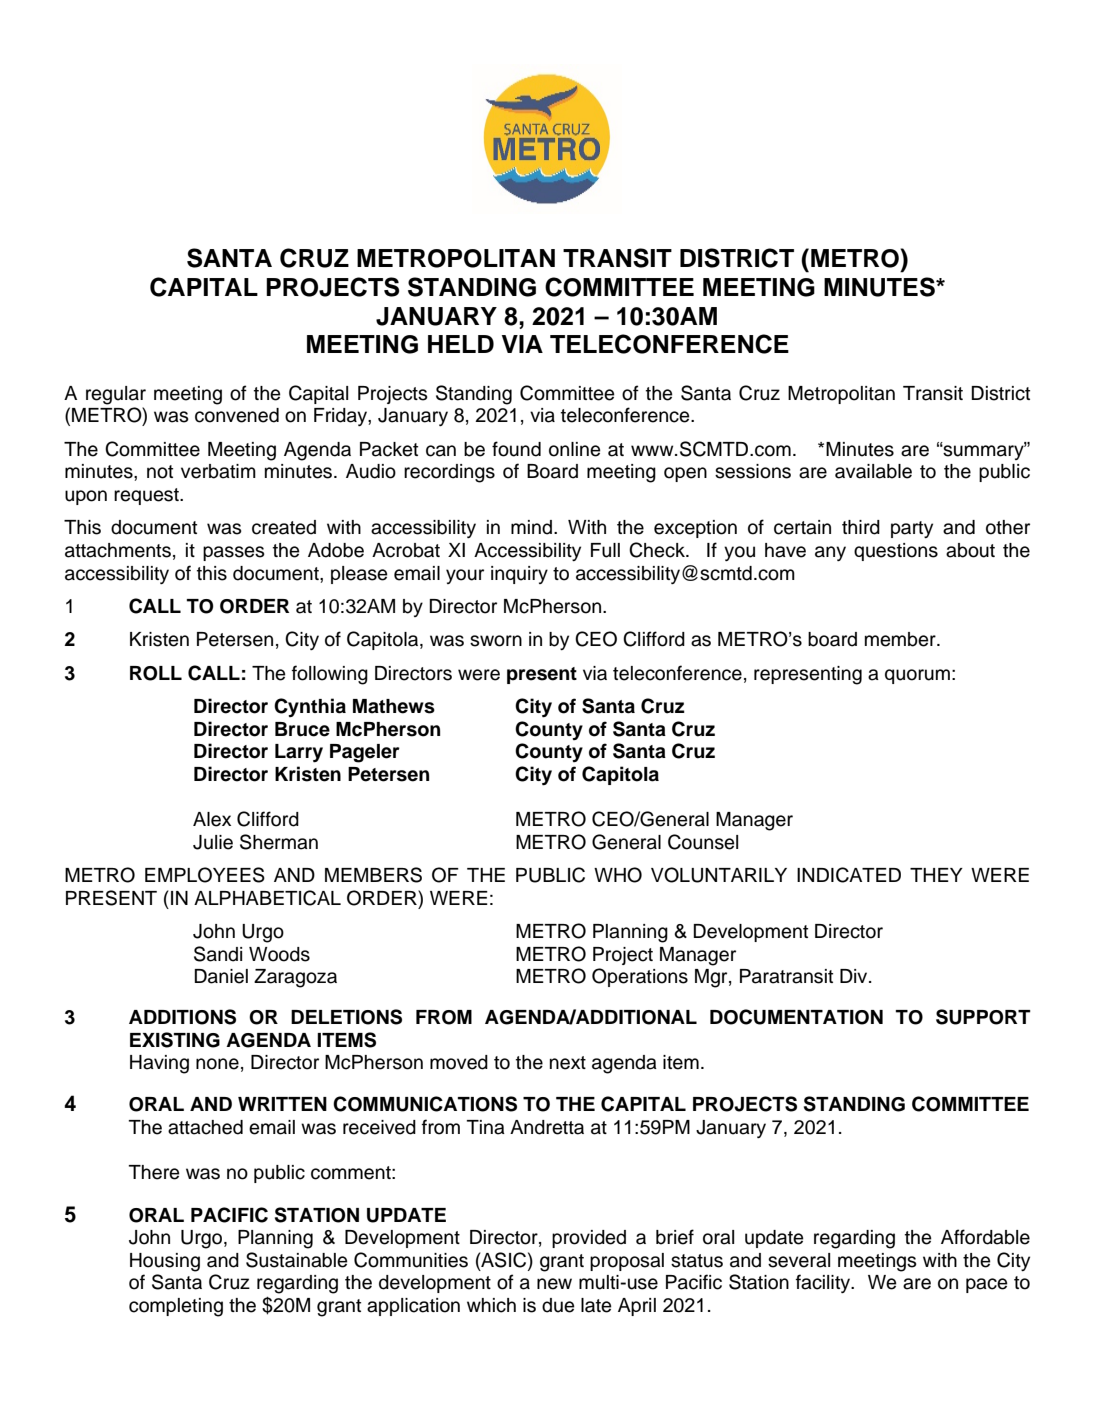  Describe the element at coordinates (156, 673) in the image. I see `ROLL` at that location.
